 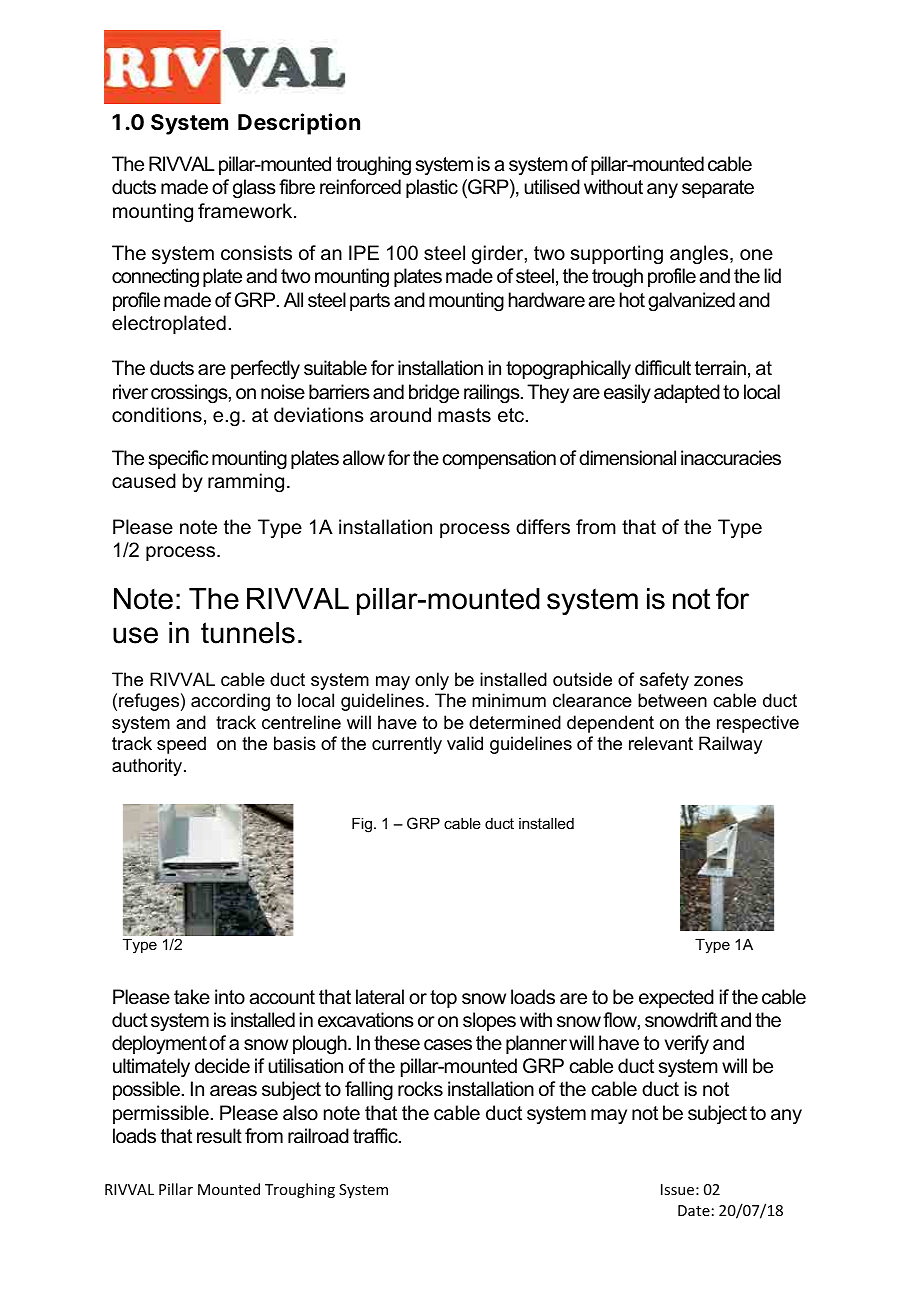 What do you see at coordinates (664, 681) in the image?
I see `safety` at bounding box center [664, 681].
